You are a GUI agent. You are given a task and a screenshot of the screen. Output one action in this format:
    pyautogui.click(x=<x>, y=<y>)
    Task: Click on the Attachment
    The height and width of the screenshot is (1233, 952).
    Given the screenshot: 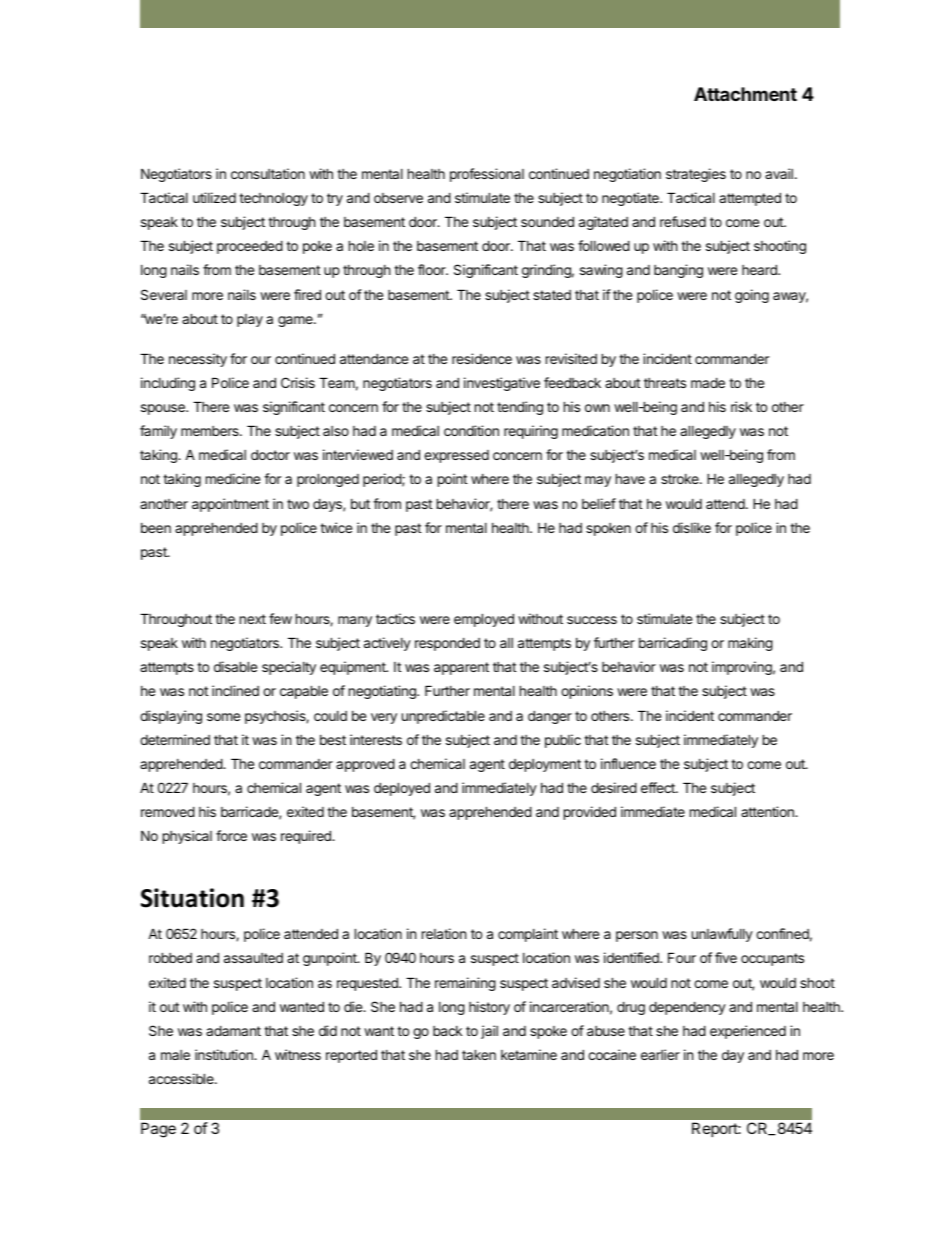 What is the action you would take?
    pyautogui.click(x=745, y=94)
